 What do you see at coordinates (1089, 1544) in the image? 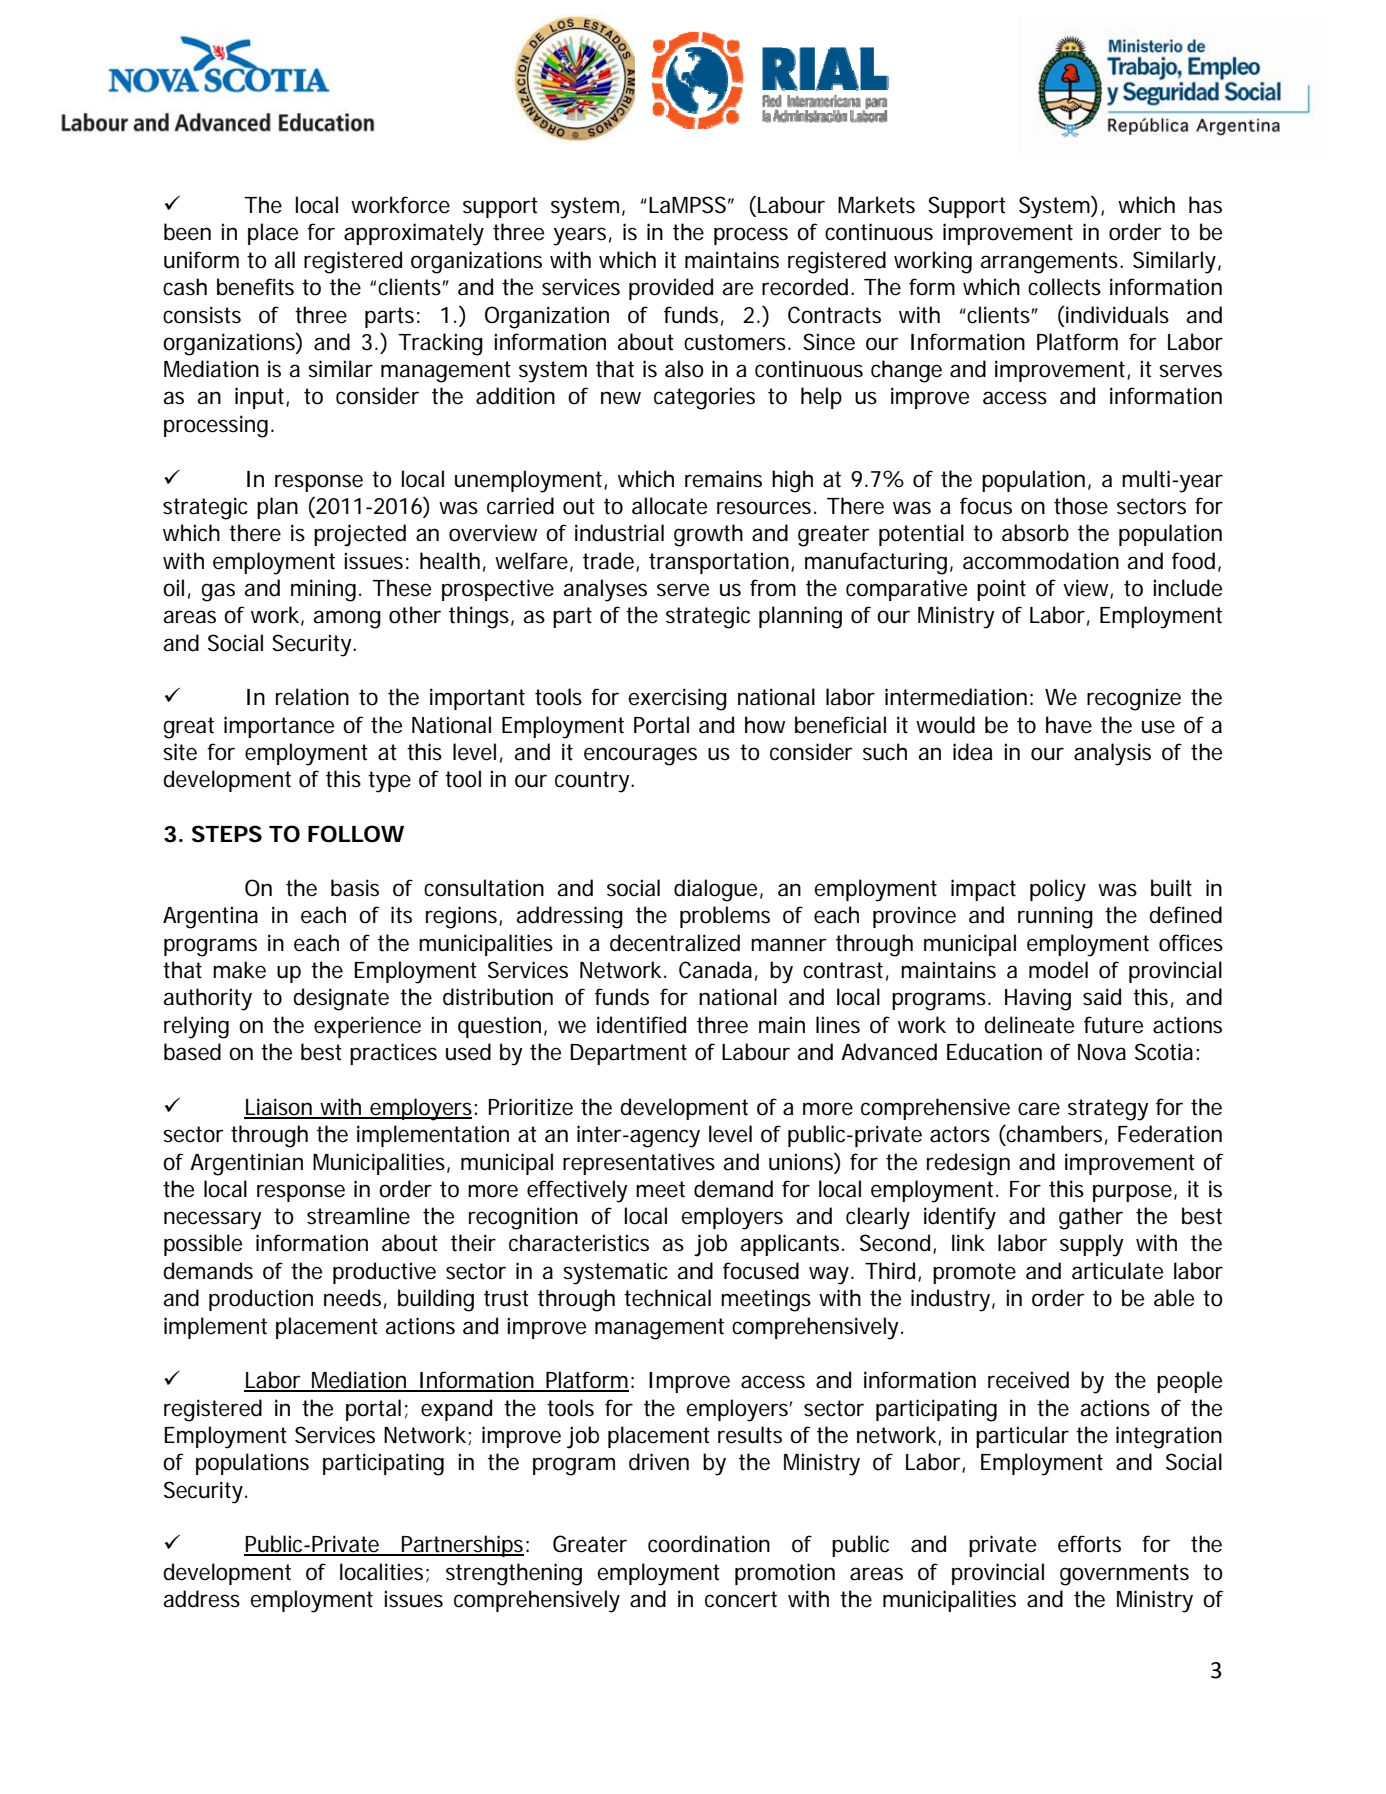
I see `efforts` at bounding box center [1089, 1544].
